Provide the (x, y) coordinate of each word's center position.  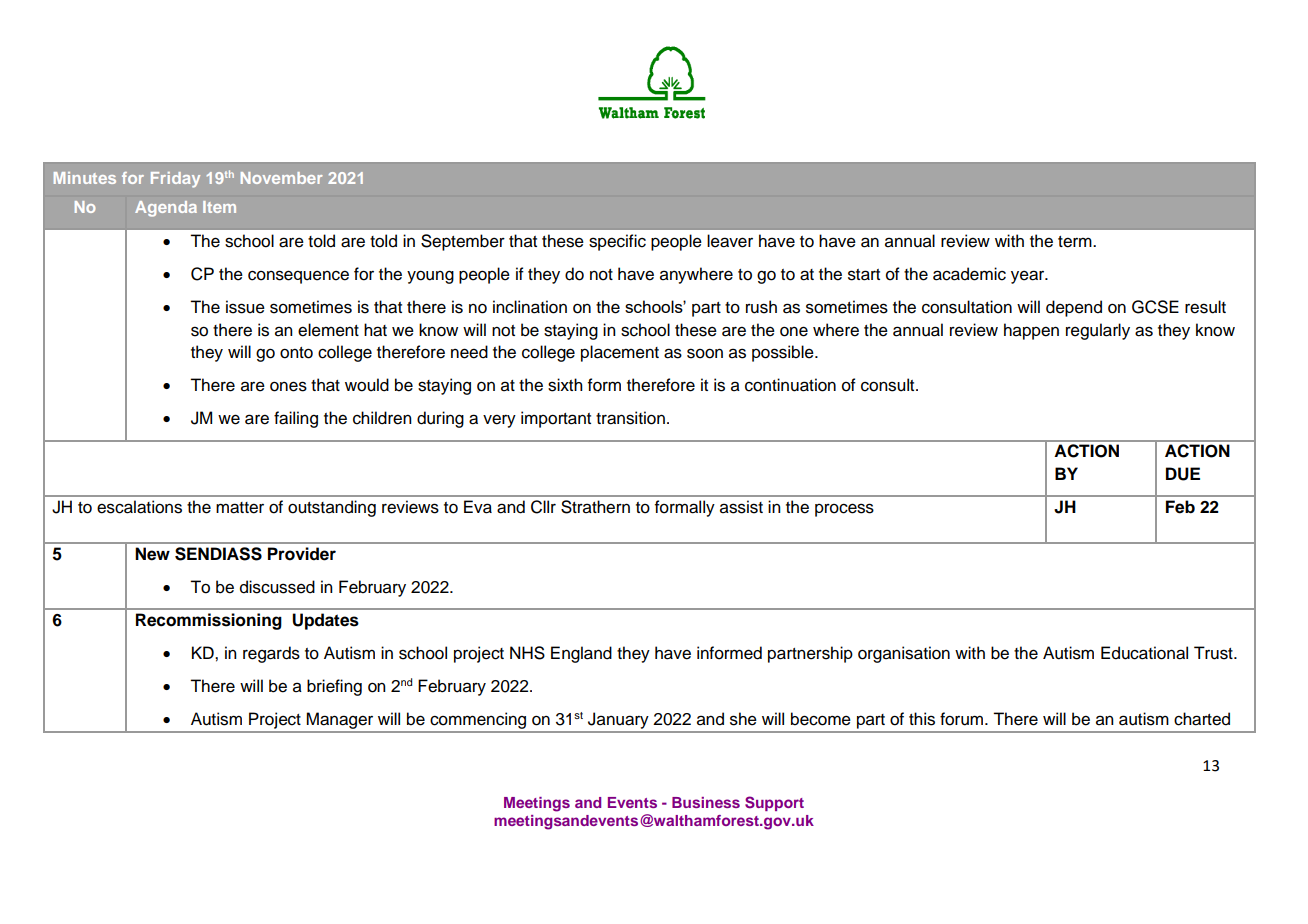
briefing (334, 687)
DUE (1183, 474)
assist (741, 507)
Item (219, 207)
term (1076, 242)
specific (617, 242)
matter (240, 508)
